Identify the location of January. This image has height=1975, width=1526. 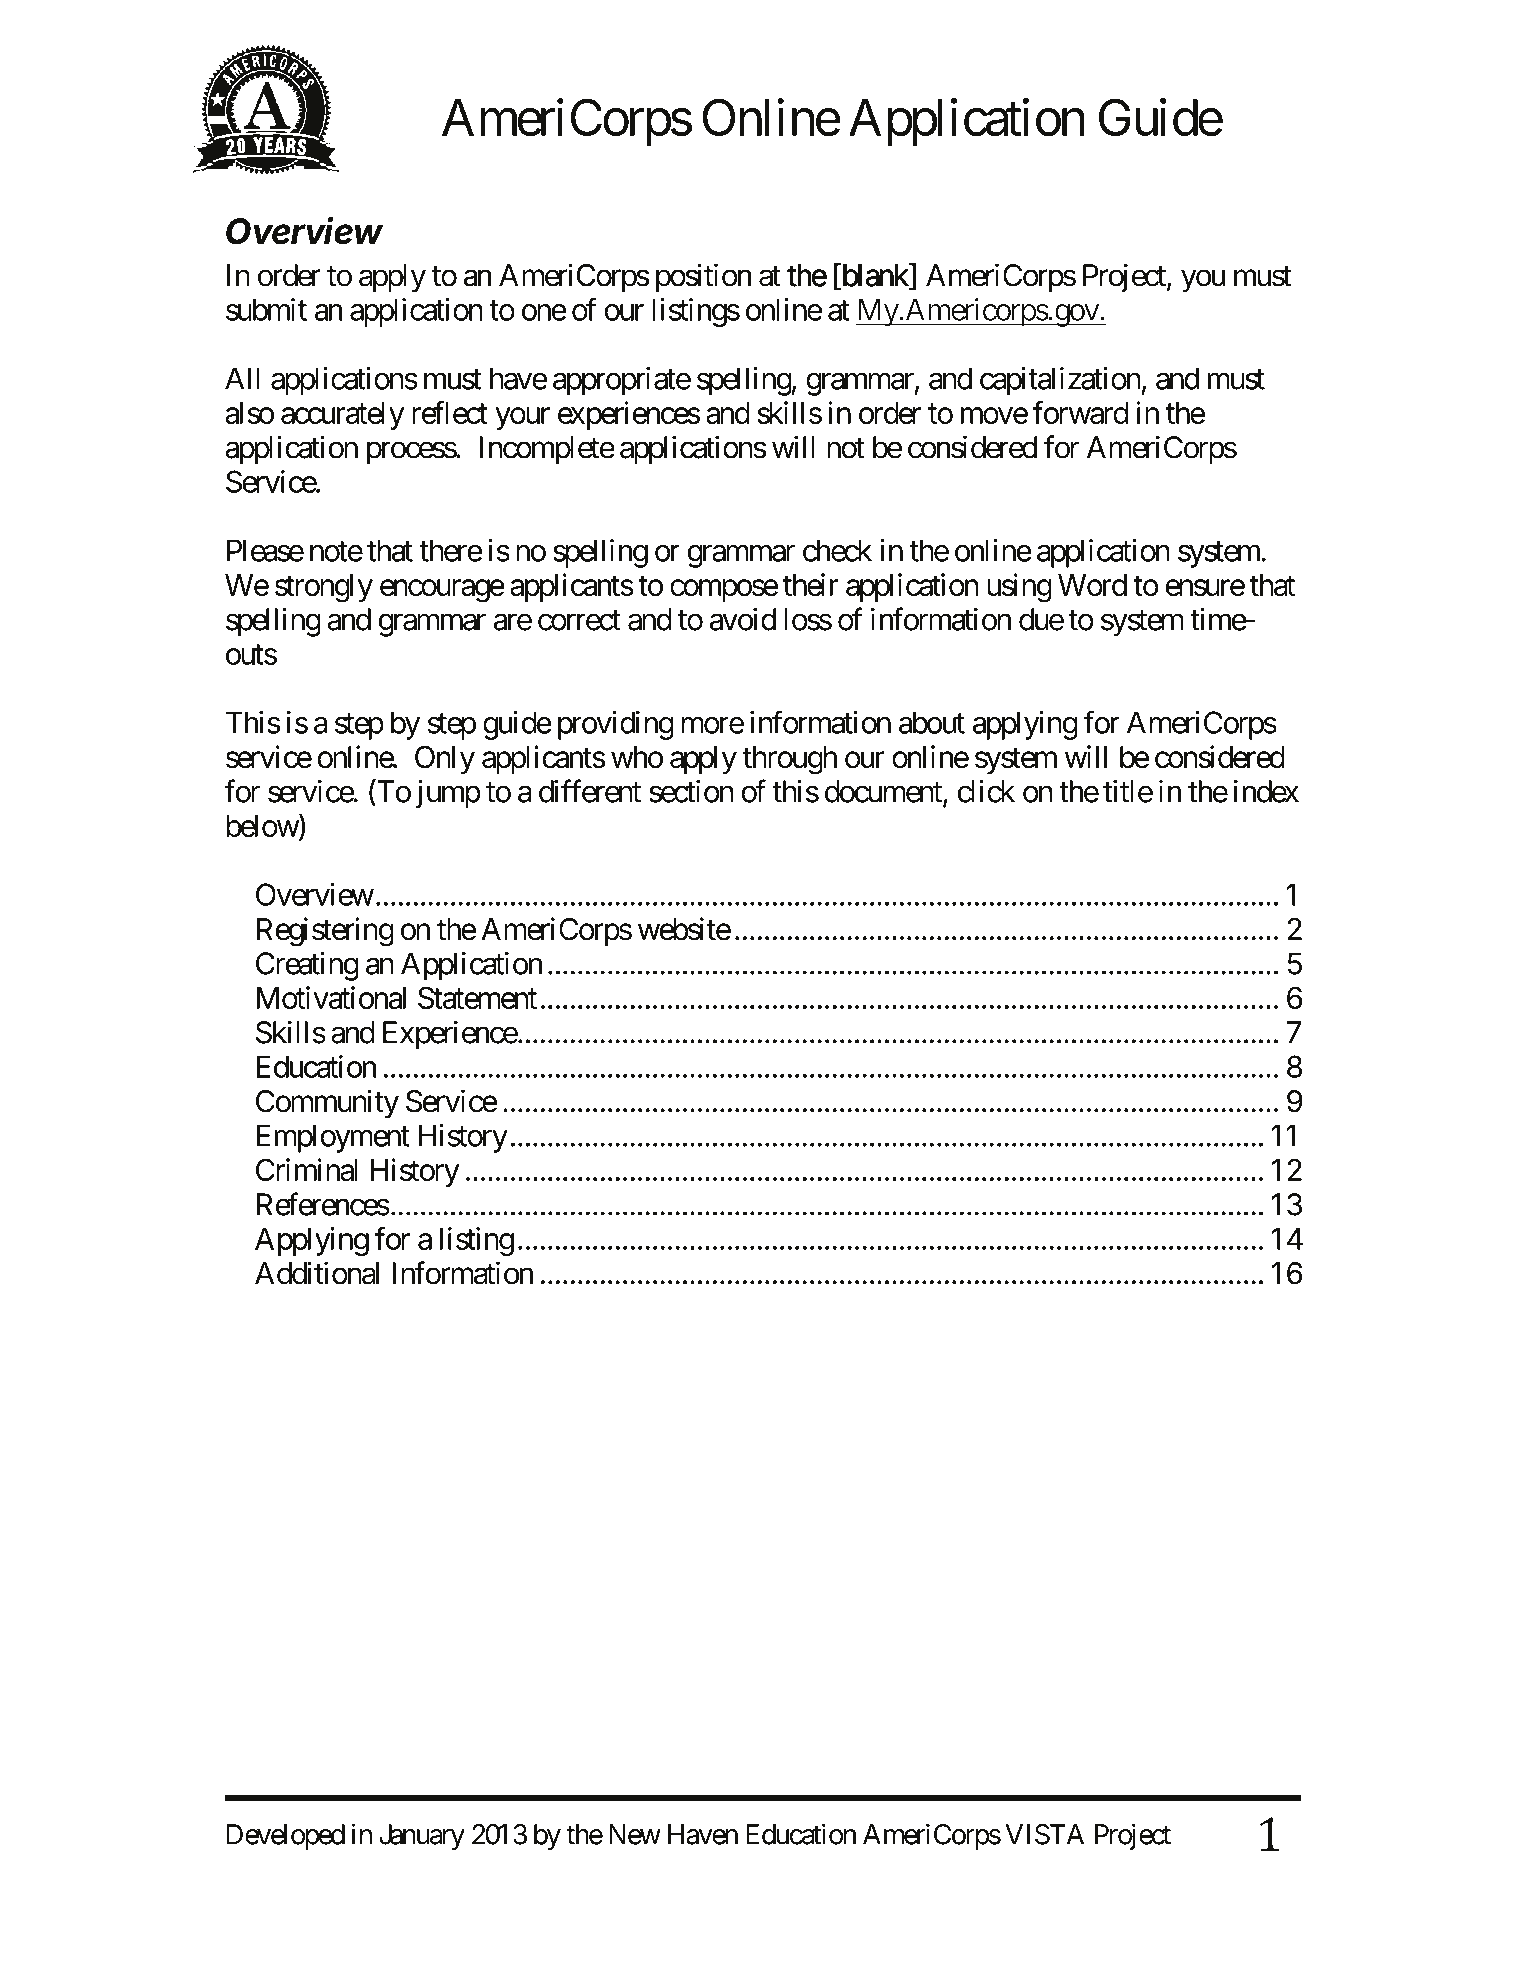
(422, 1837).
